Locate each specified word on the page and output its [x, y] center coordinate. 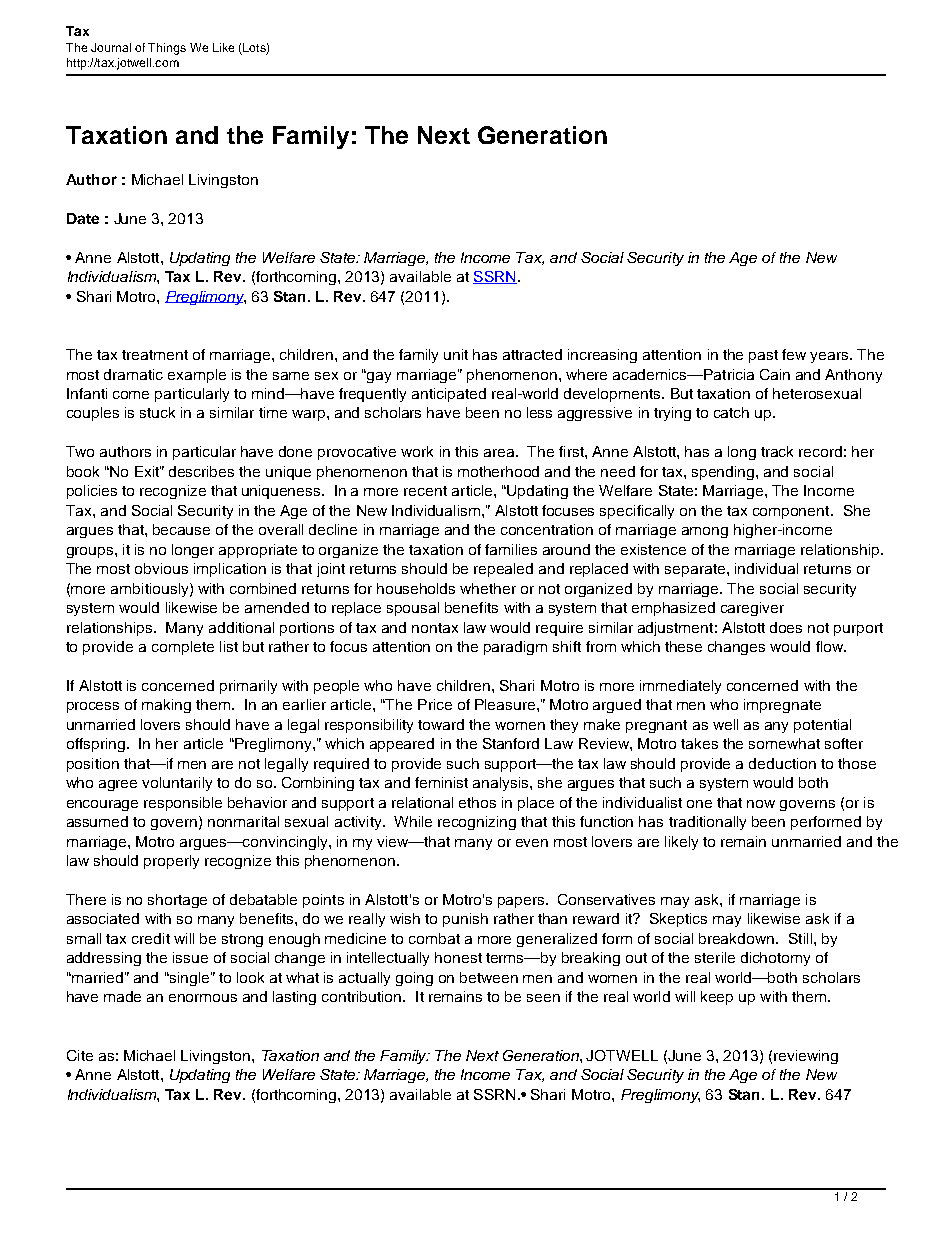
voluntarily [177, 784]
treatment [155, 355]
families [511, 549]
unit [456, 354]
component [792, 512]
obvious [161, 568]
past [763, 356]
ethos [477, 802]
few [794, 354]
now [761, 804]
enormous [203, 998]
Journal [111, 47]
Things [167, 49]
